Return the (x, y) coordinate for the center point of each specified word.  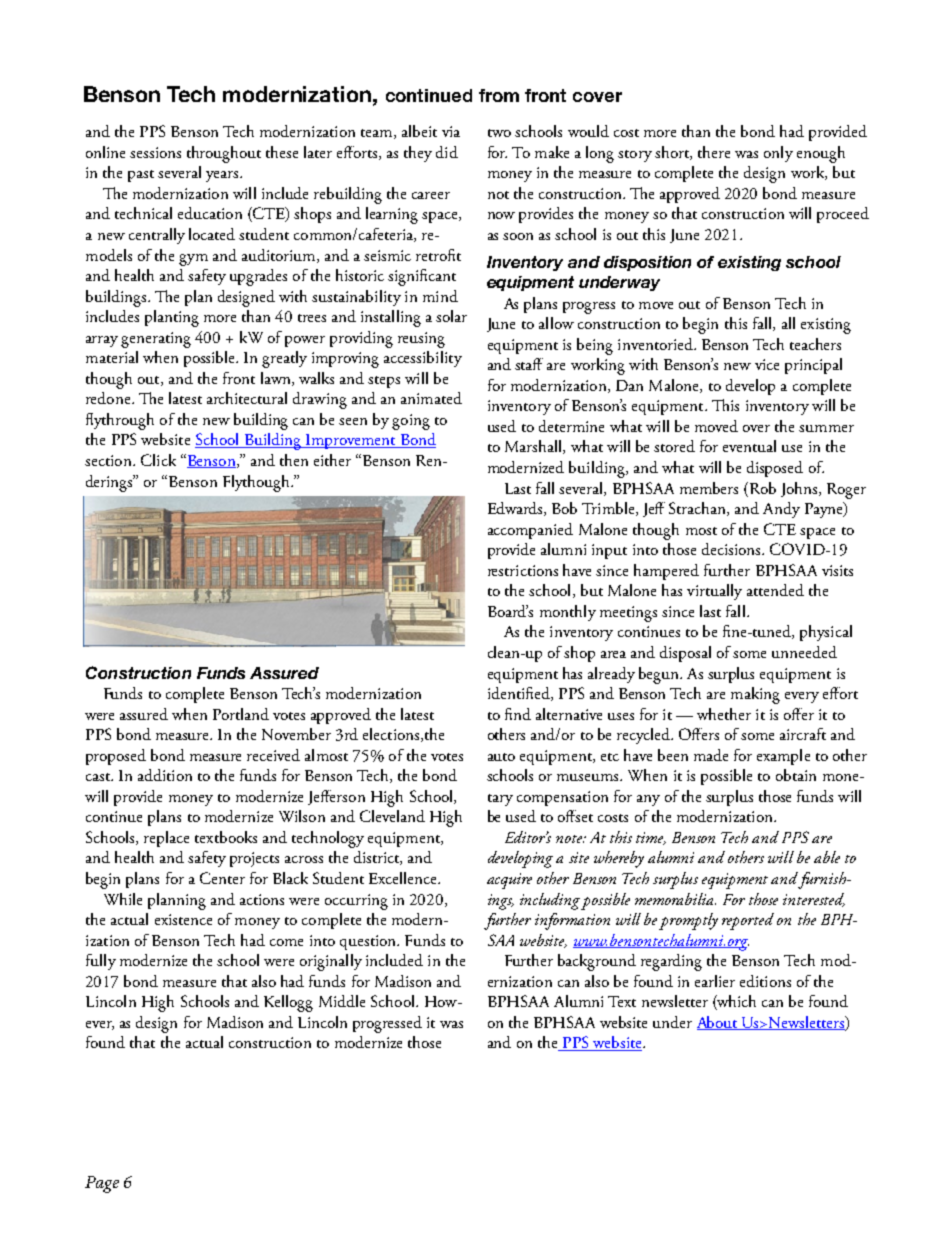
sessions (155, 152)
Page (102, 1184)
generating (156, 340)
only (778, 154)
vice (767, 364)
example (783, 757)
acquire (509, 881)
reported (748, 921)
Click (158, 460)
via (451, 131)
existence (183, 919)
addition (165, 775)
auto (501, 757)
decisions (732, 549)
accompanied (530, 531)
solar (451, 316)
